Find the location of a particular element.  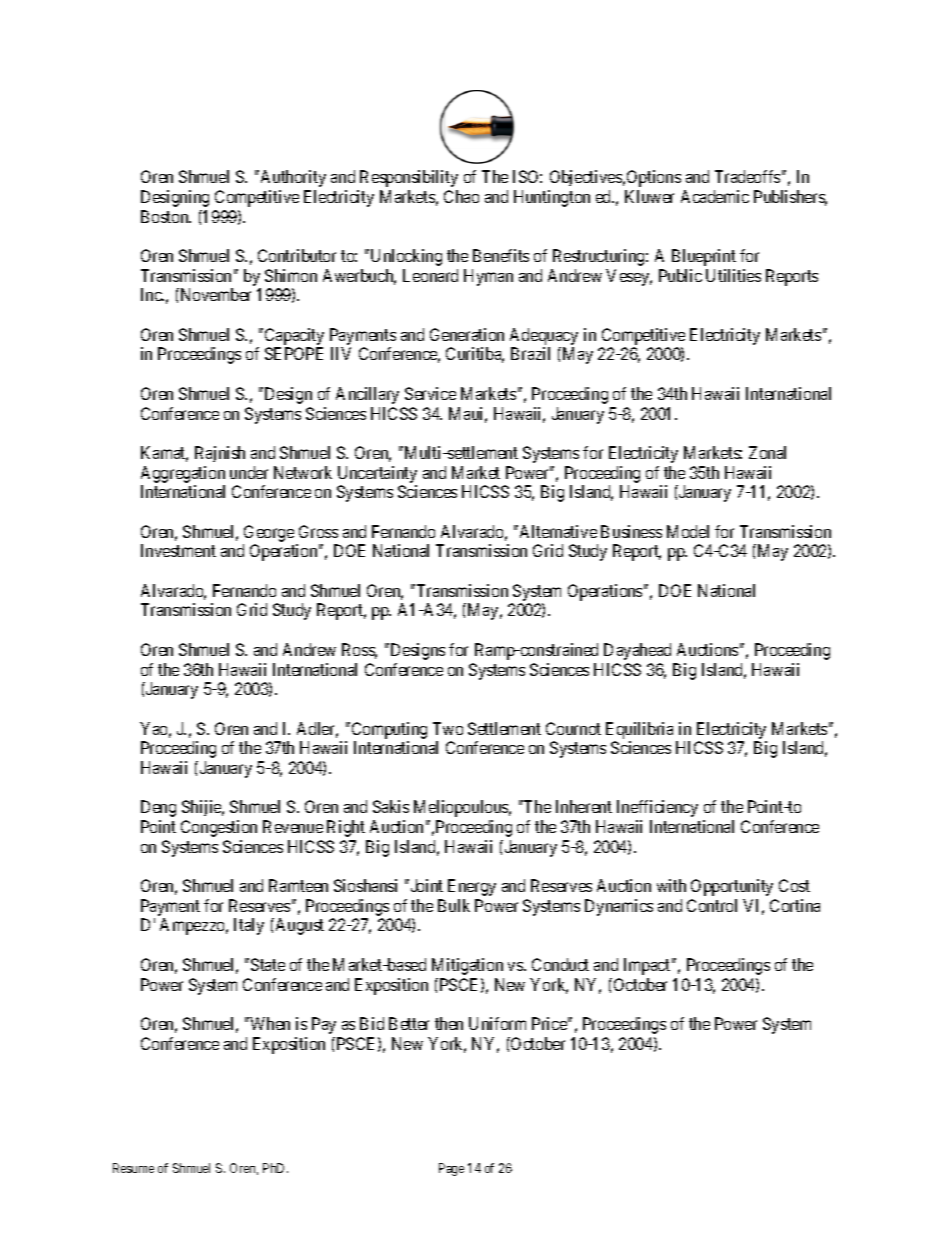

When is located at coordinates (269, 1023).
